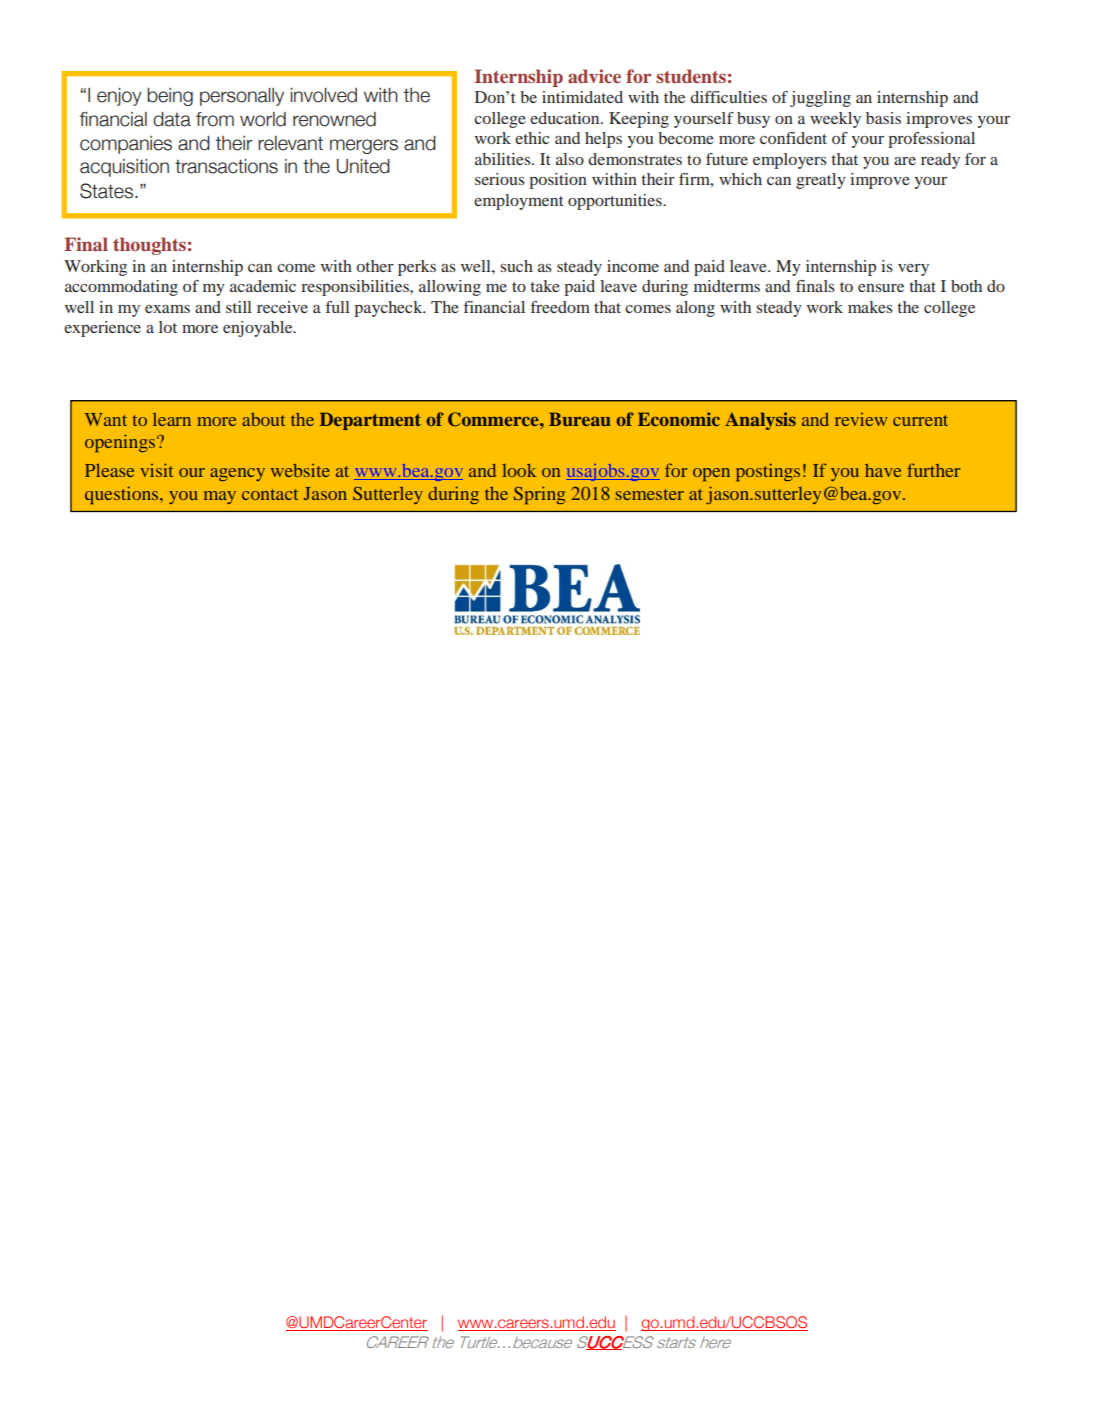 The image size is (1094, 1416). I want to click on Bureau, so click(580, 419).
